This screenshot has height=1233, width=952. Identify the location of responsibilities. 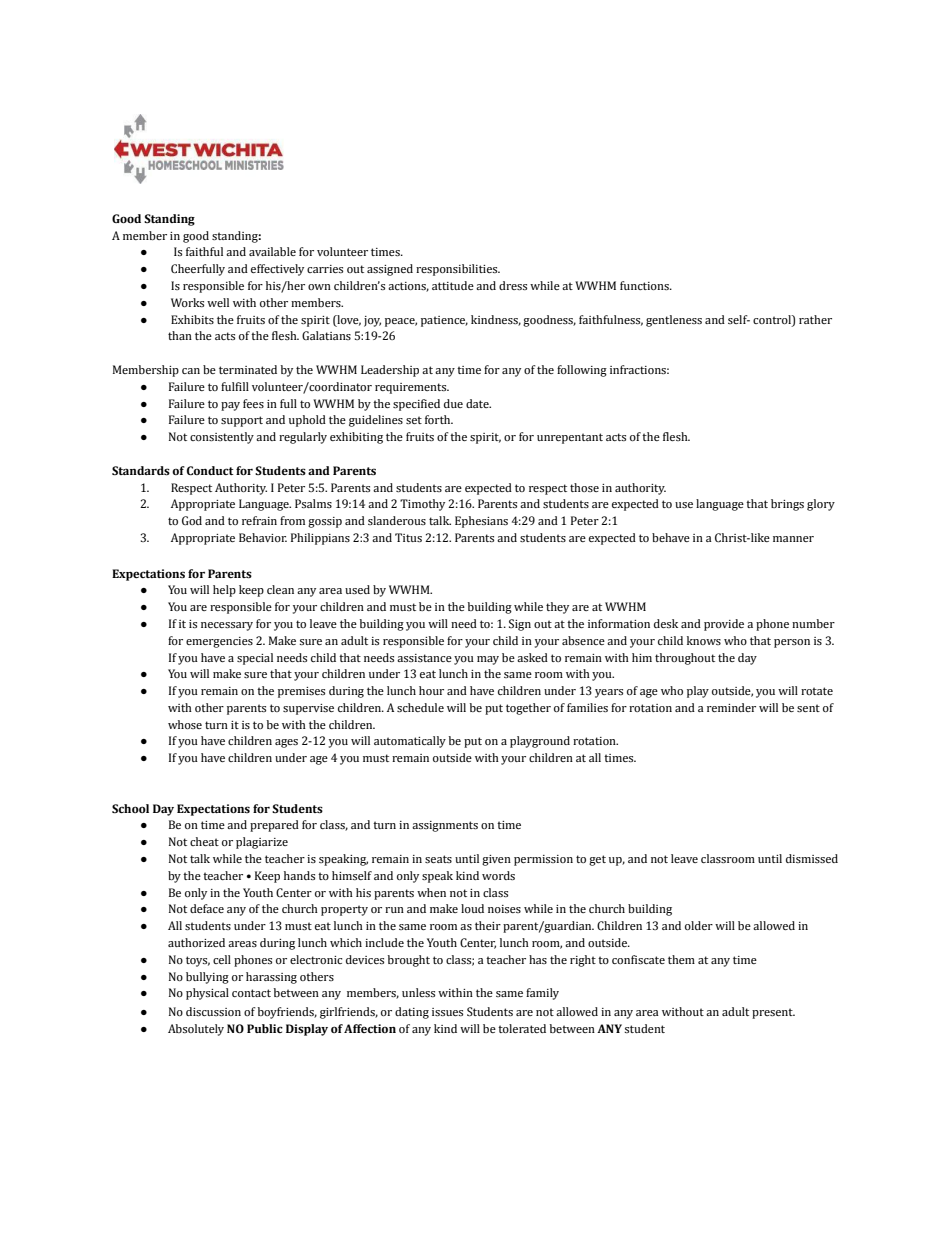
(458, 270).
